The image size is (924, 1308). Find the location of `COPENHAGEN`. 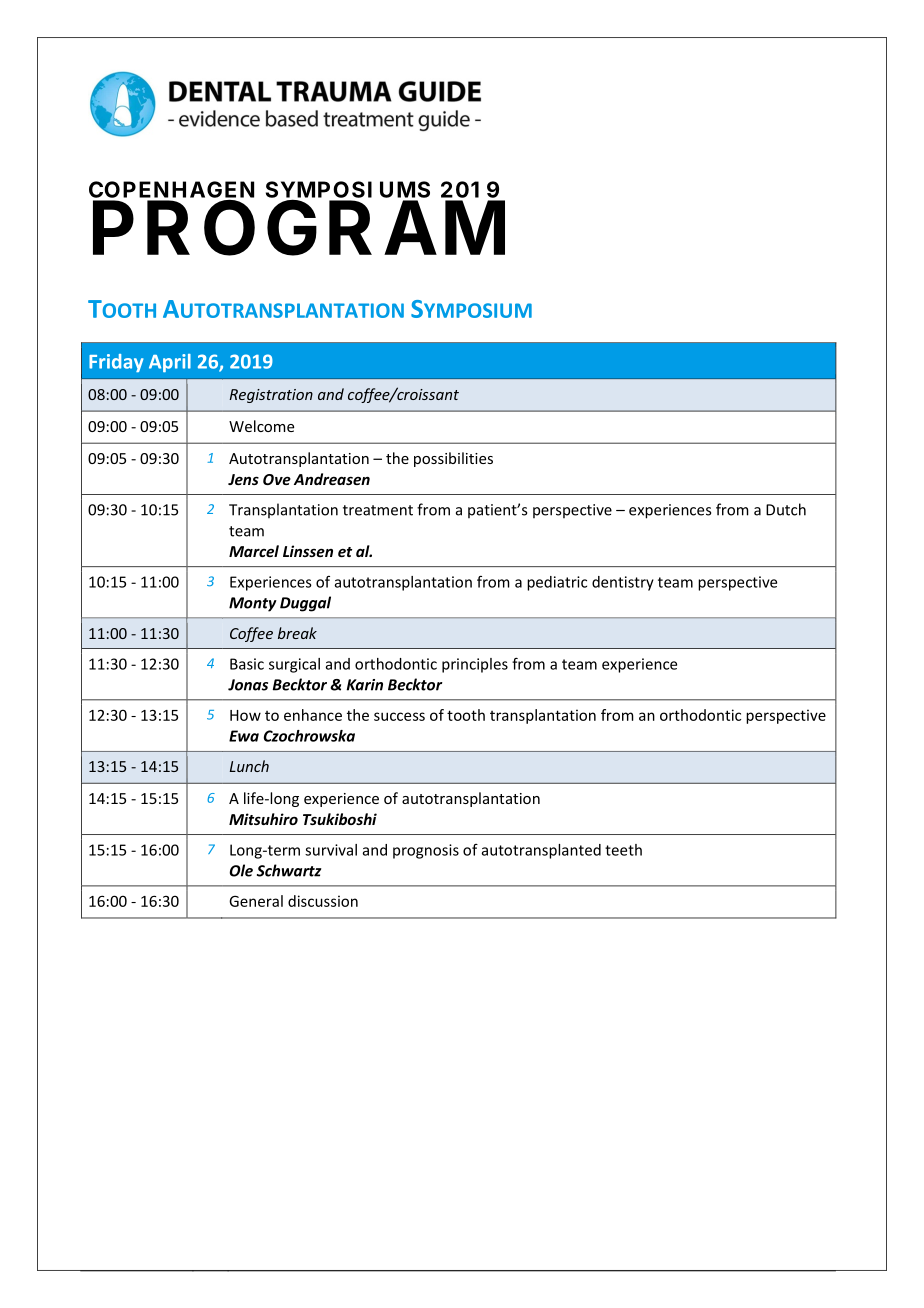

COPENHAGEN is located at coordinates (171, 190).
